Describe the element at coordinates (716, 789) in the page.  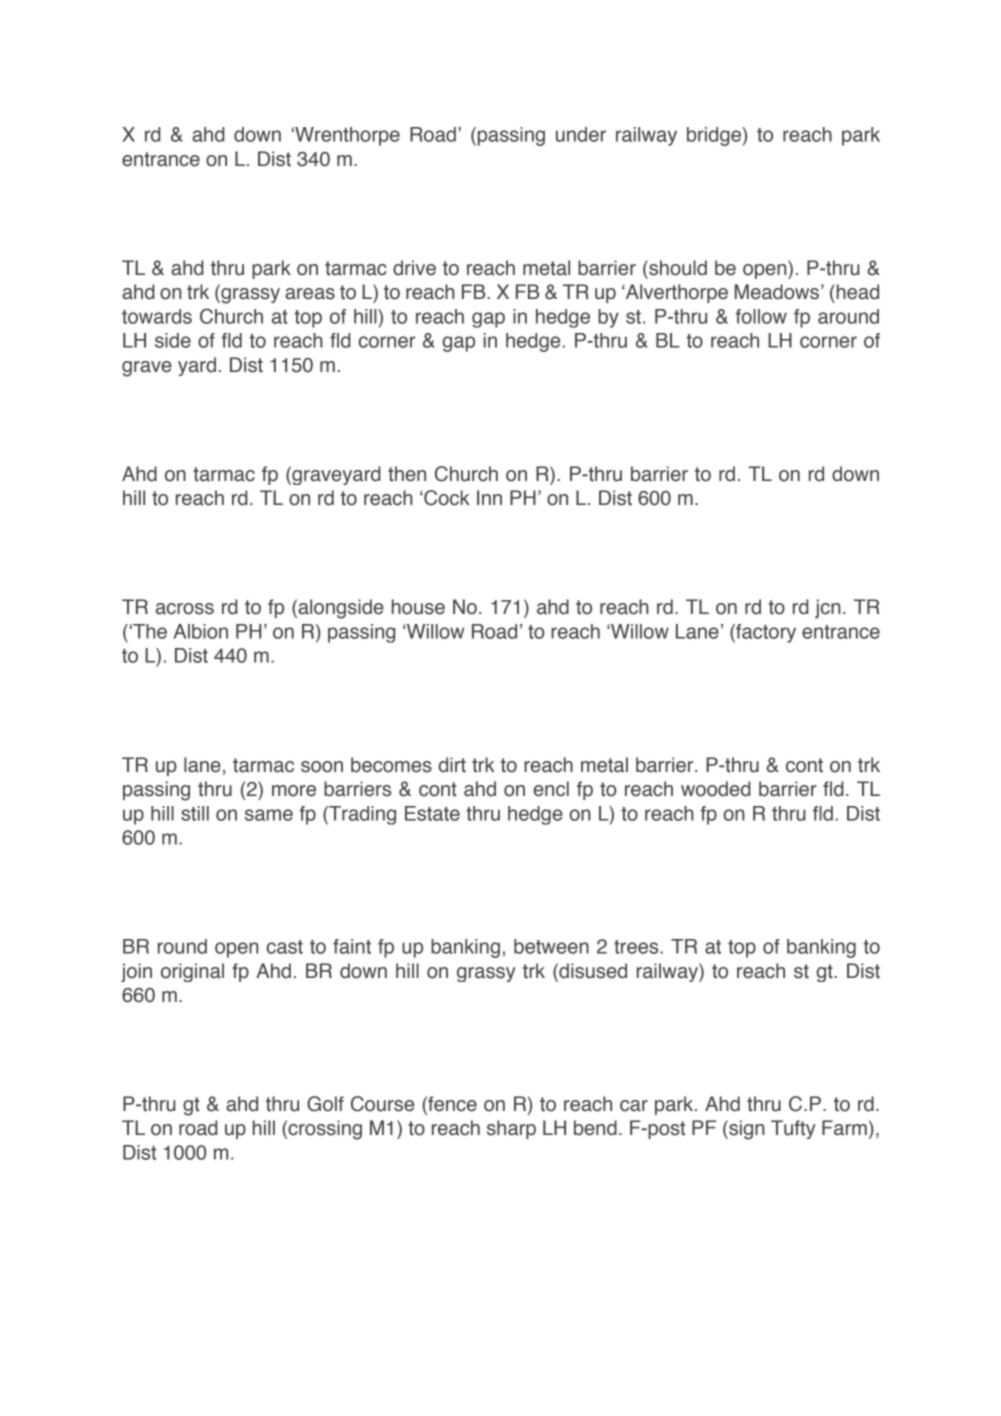
I see `wooded` at that location.
